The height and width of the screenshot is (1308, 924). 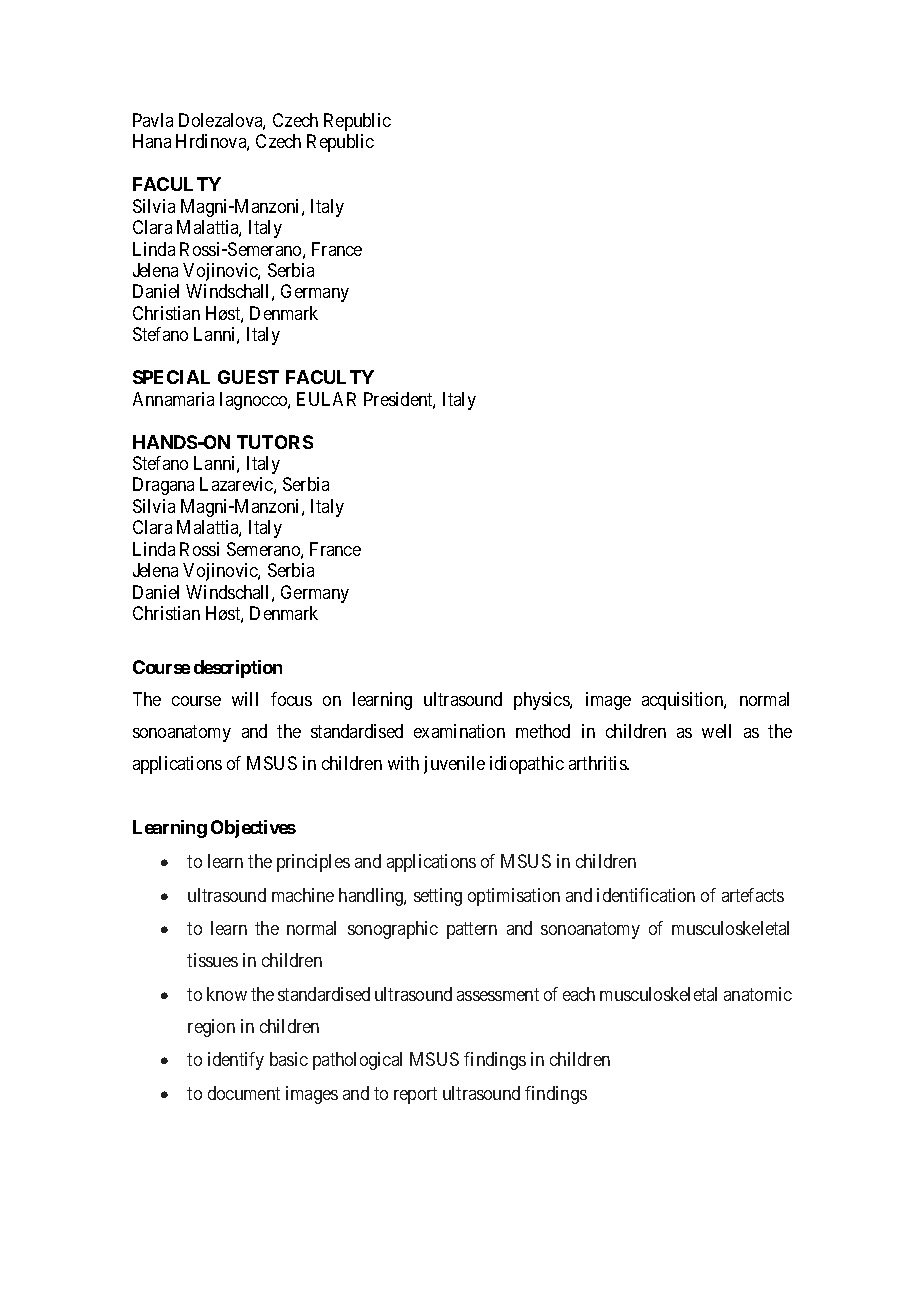 I want to click on GUEST, so click(x=248, y=377).
